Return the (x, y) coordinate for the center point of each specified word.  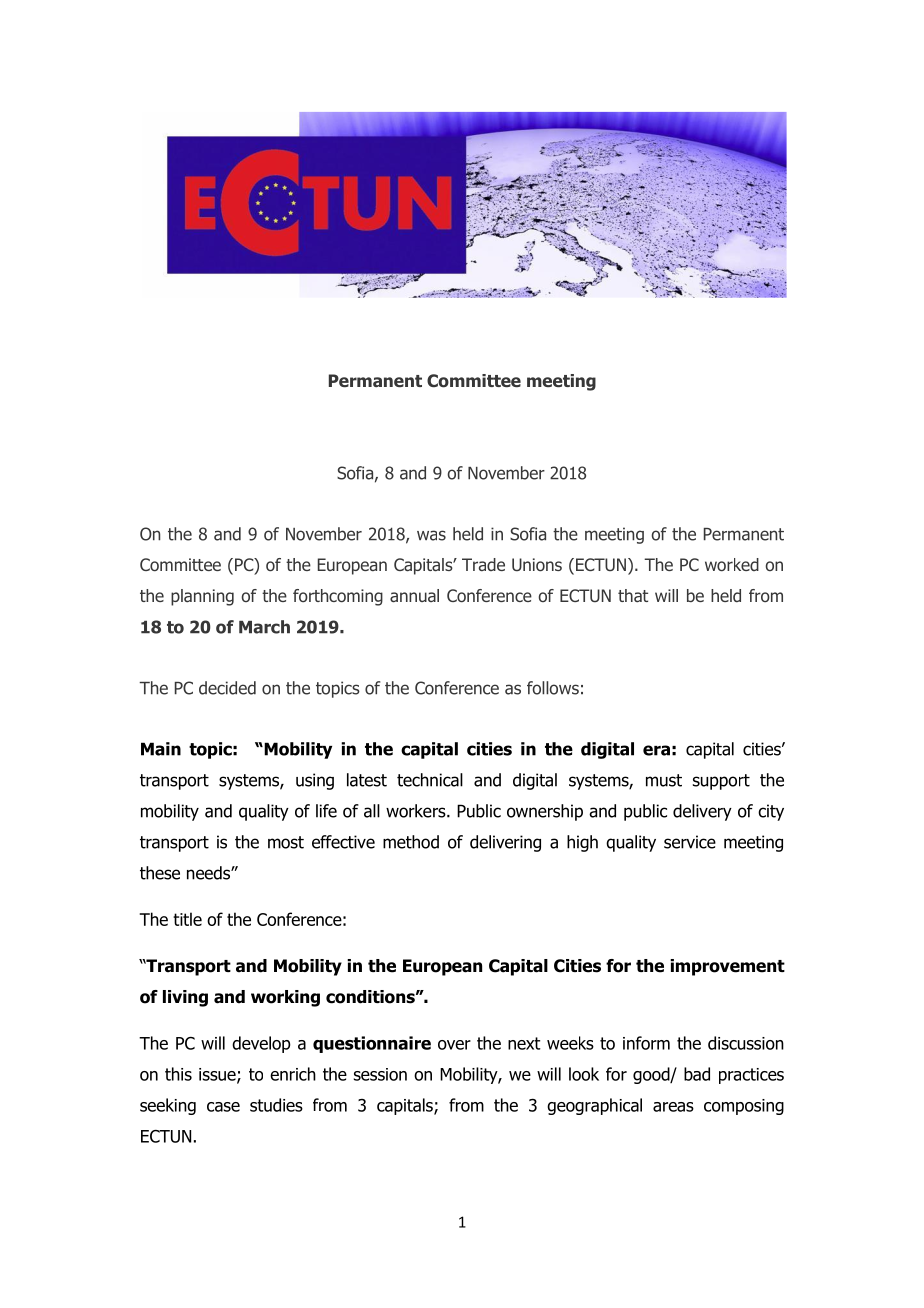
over (454, 1045)
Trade (483, 564)
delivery (702, 812)
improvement (727, 967)
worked (732, 564)
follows (553, 688)
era (656, 750)
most (286, 842)
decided (227, 688)
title (187, 919)
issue (218, 1075)
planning (202, 597)
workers (417, 811)
